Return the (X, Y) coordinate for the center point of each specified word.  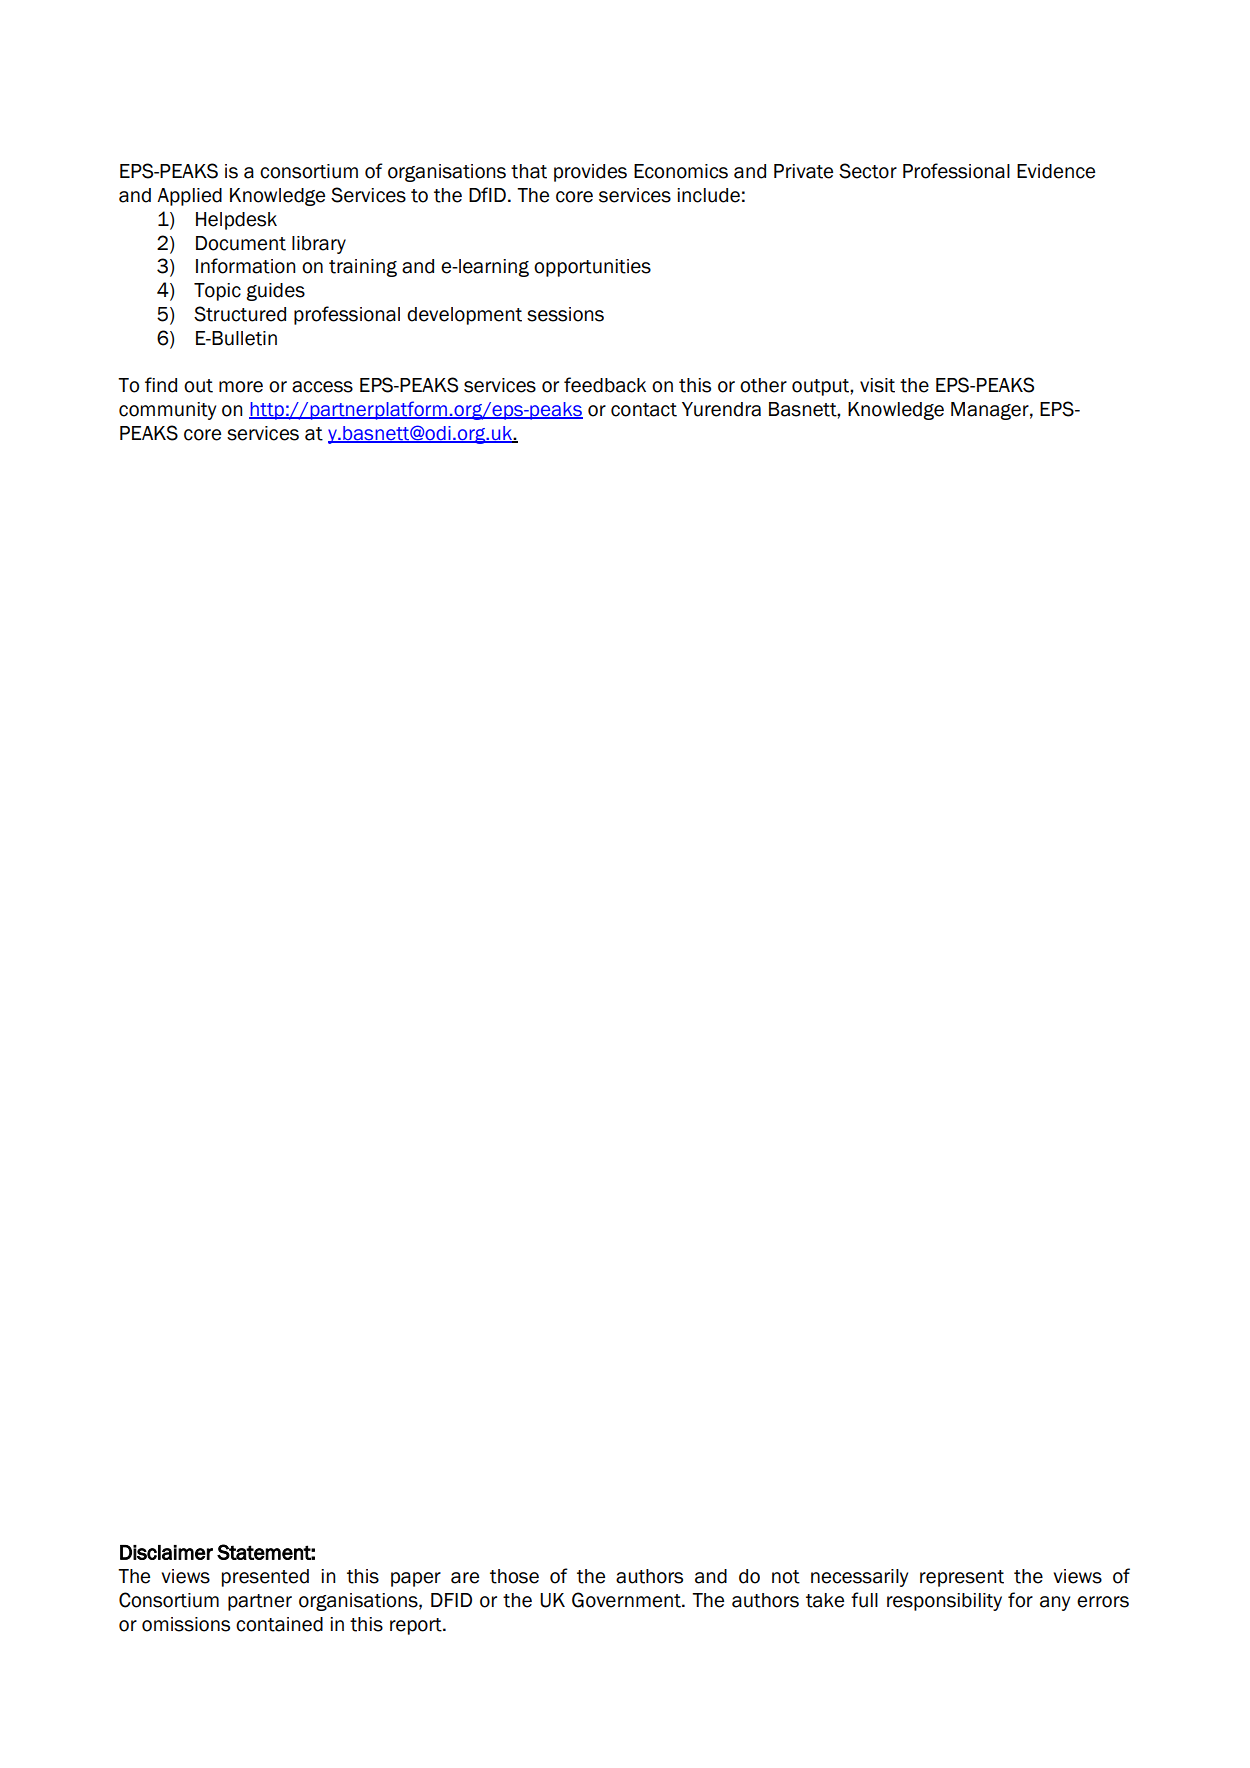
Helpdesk (236, 221)
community (167, 411)
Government (627, 1600)
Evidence (1056, 171)
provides (590, 173)
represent (962, 1578)
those (514, 1576)
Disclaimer (166, 1552)
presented (265, 1578)
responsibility (944, 1602)
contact (644, 410)
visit (877, 385)
